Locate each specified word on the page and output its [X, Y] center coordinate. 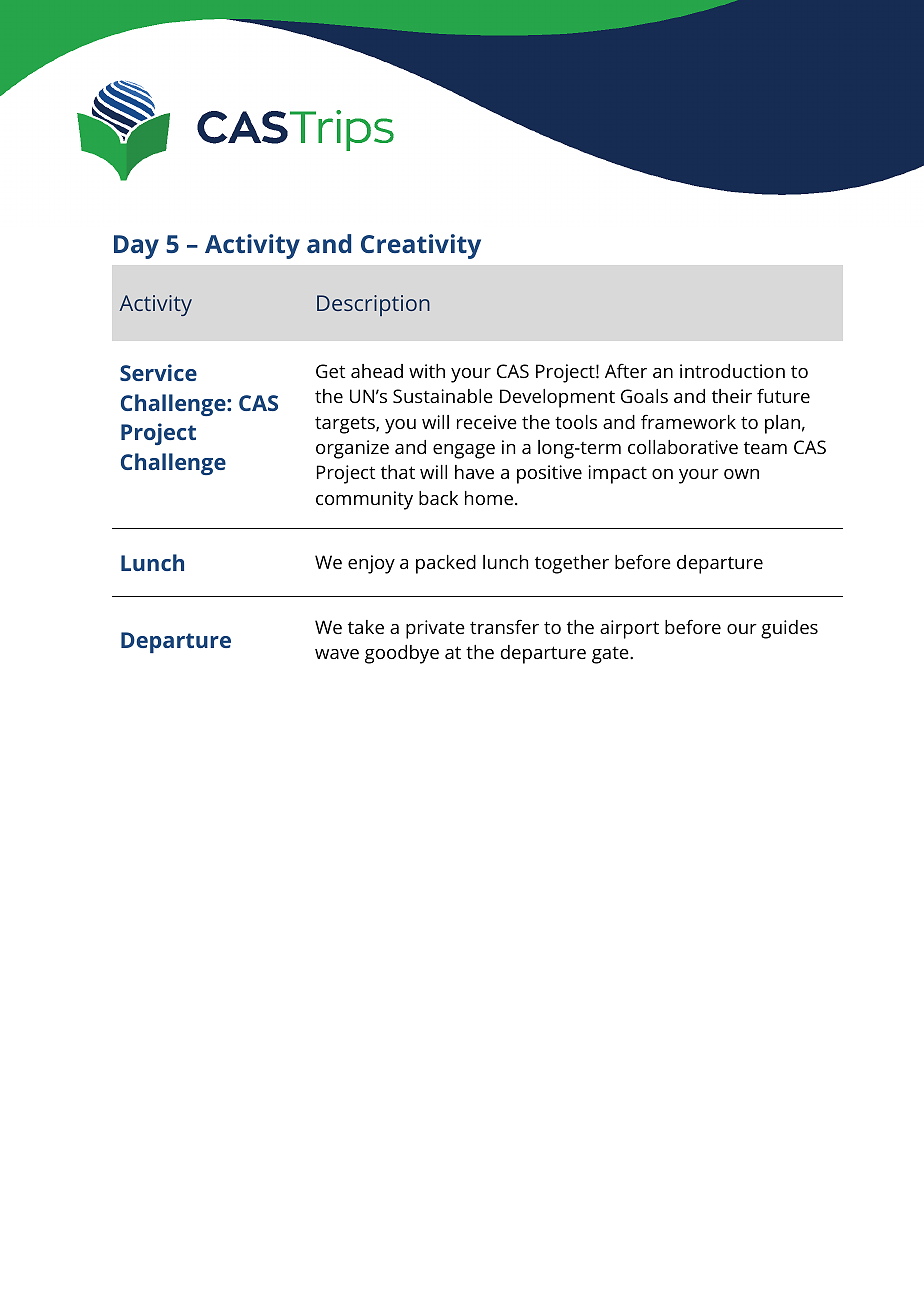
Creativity [421, 246]
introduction [732, 371]
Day [136, 247]
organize [352, 449]
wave [337, 654]
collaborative [683, 447]
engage [464, 451]
